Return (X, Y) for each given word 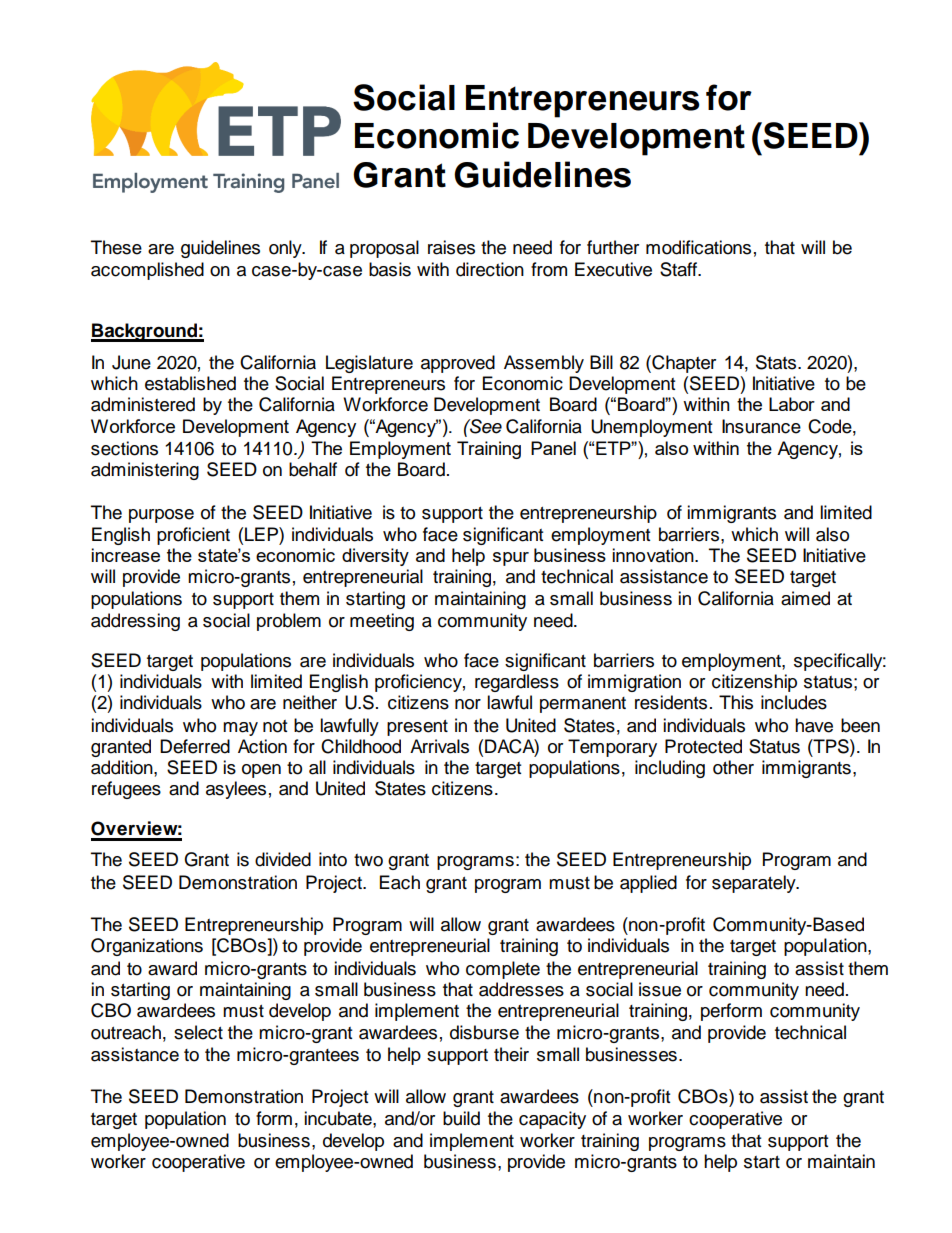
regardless (517, 683)
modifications (698, 247)
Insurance (761, 426)
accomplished (147, 271)
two (368, 860)
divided (283, 859)
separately (755, 884)
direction (490, 269)
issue (660, 989)
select (198, 1032)
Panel (553, 448)
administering (145, 471)
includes (794, 702)
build (461, 1118)
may (240, 729)
